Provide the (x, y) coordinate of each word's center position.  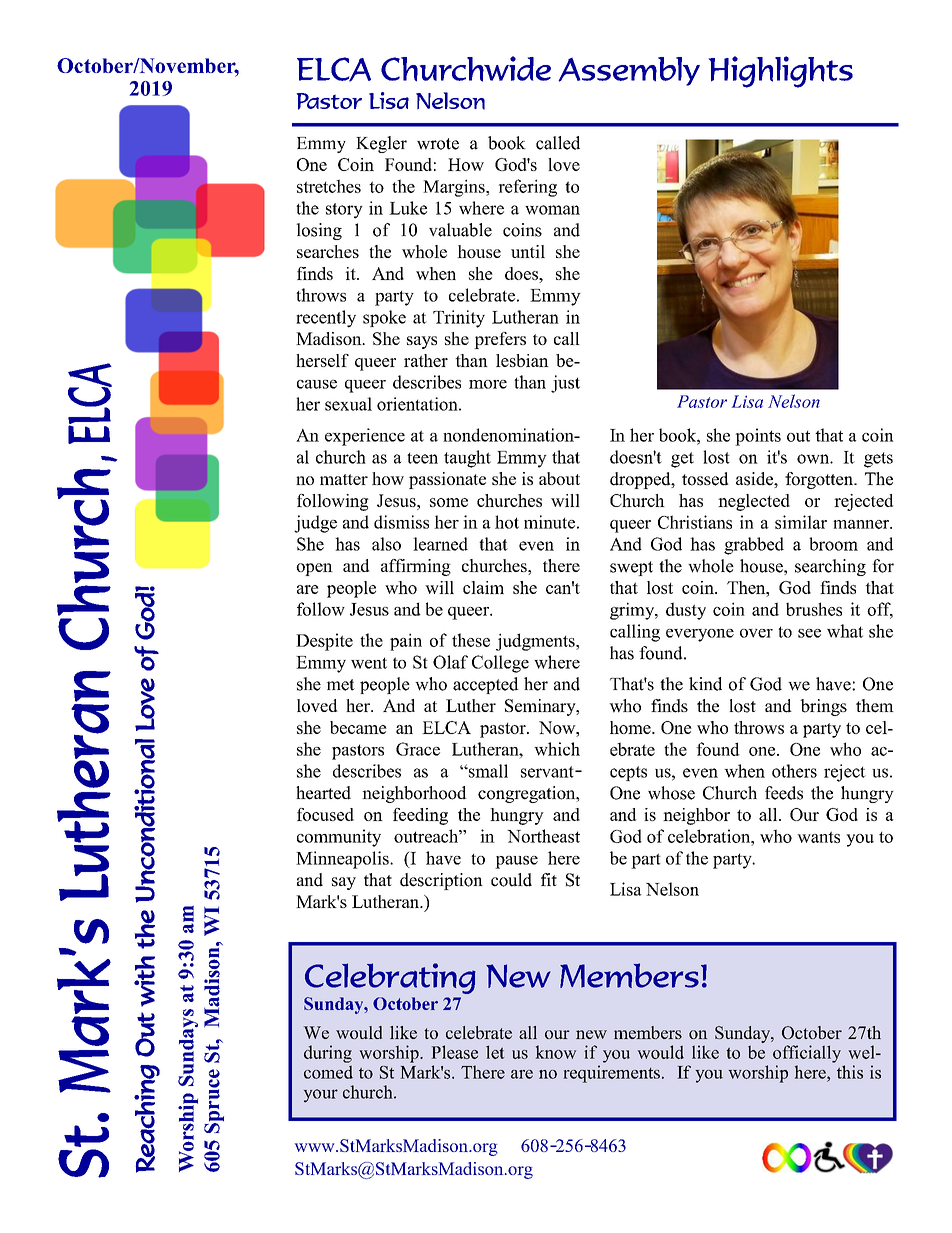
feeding (420, 816)
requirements (611, 1074)
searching (830, 567)
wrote (438, 144)
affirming (416, 567)
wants (818, 837)
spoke (384, 318)
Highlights (781, 72)
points (758, 437)
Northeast (543, 836)
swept (631, 568)
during (328, 1054)
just (565, 384)
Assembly (629, 71)
